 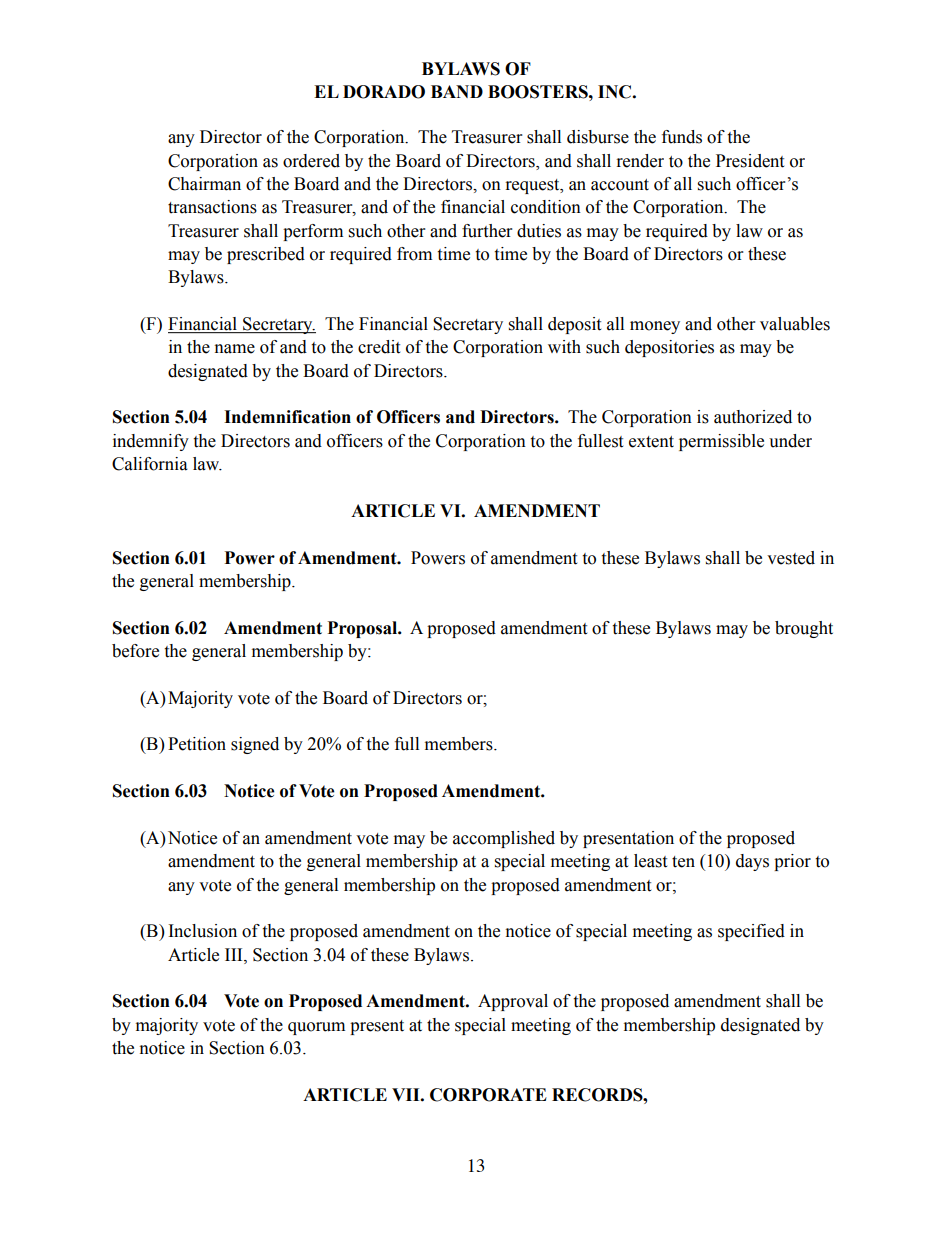 I want to click on Chairman, so click(x=204, y=184).
